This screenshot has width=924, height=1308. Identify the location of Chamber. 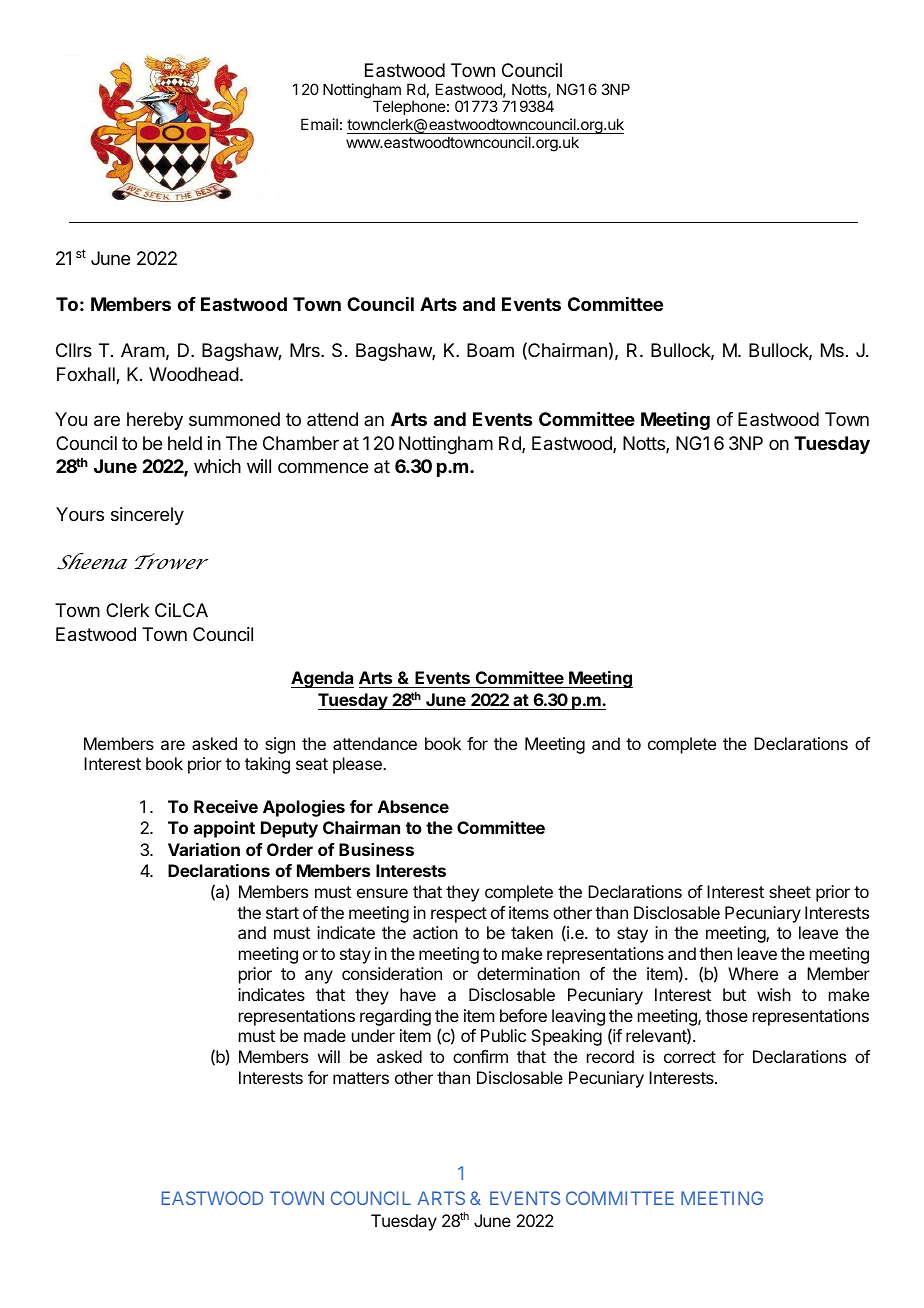
(301, 443).
